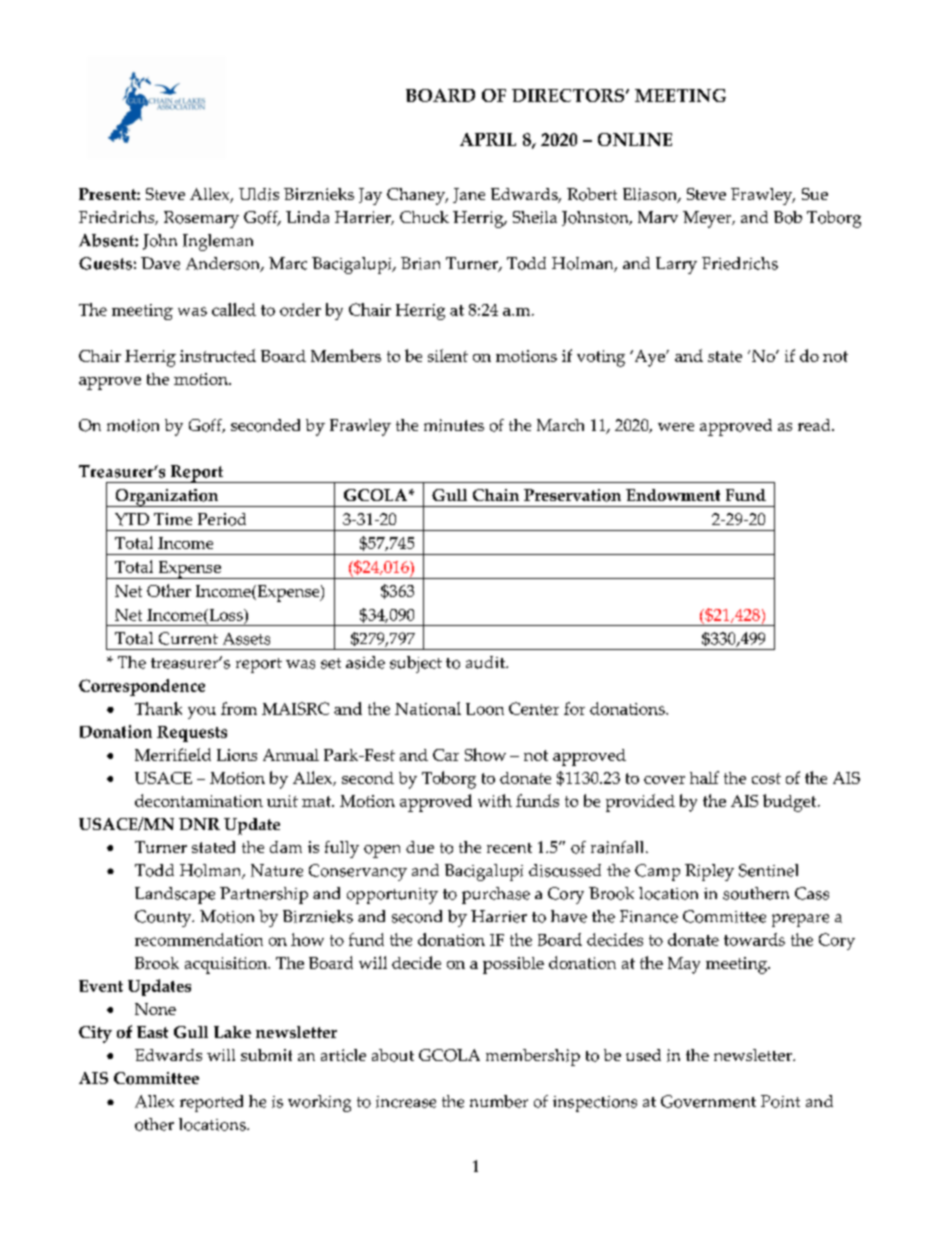  What do you see at coordinates (756, 893) in the screenshot?
I see `southern` at bounding box center [756, 893].
